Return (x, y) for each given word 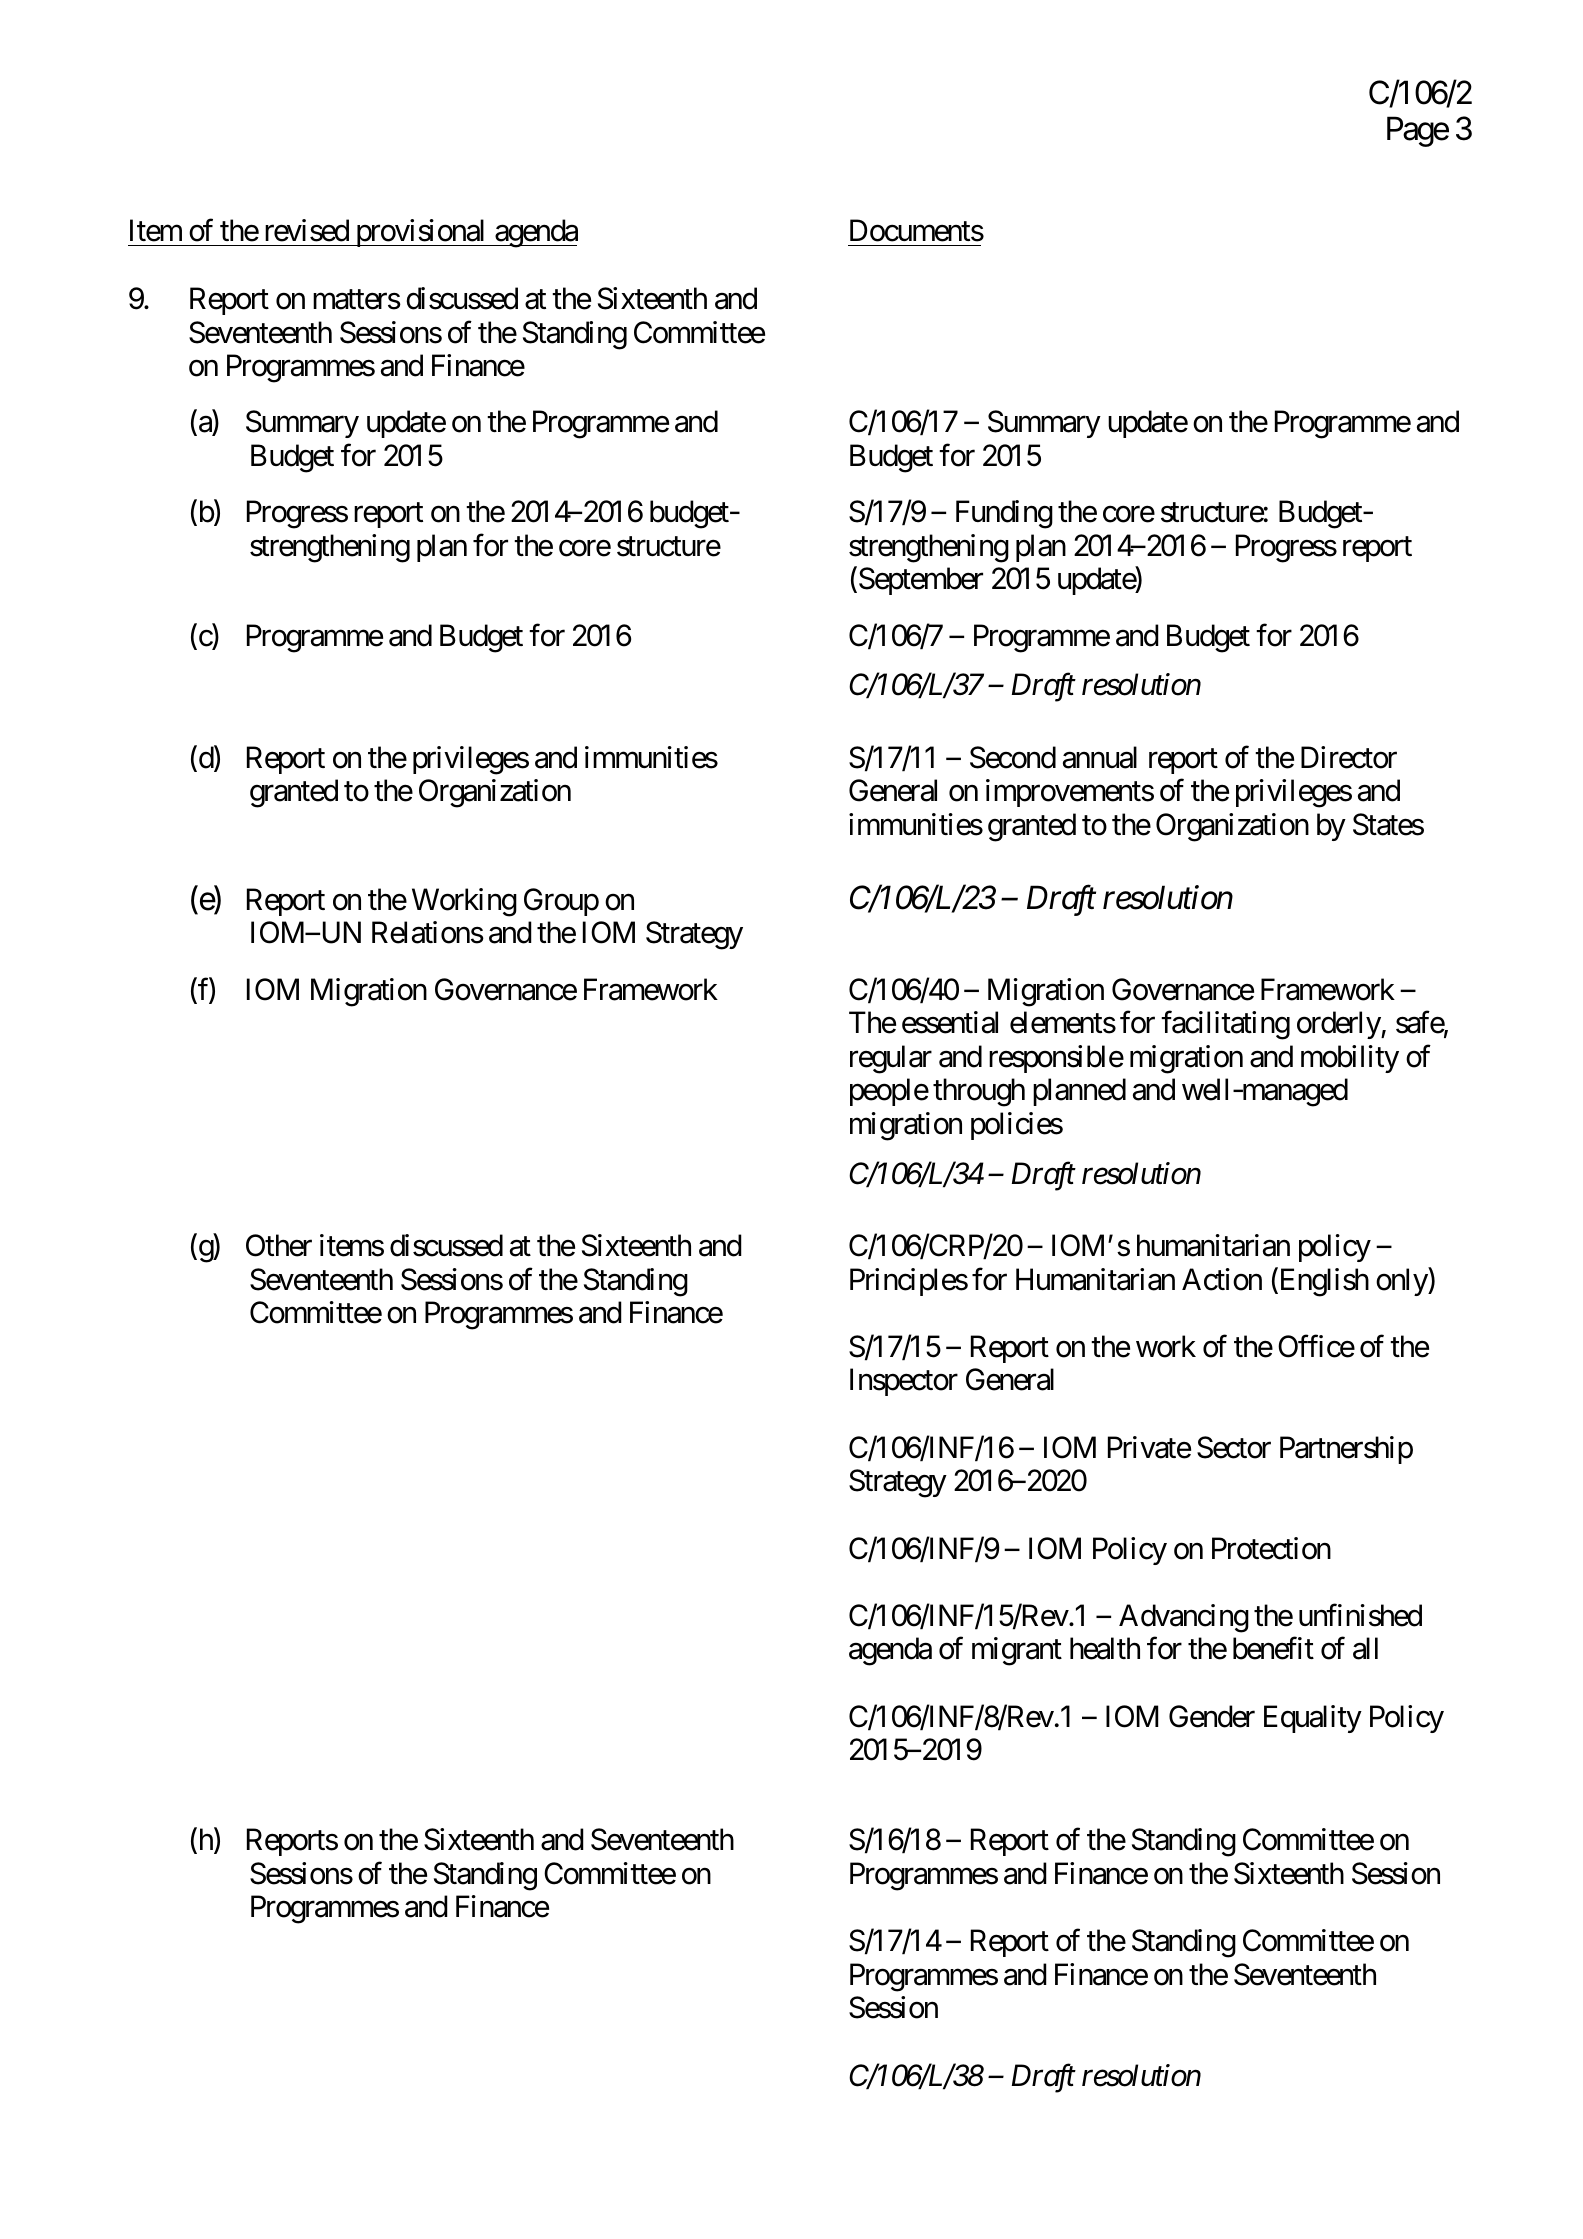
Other (279, 1245)
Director (1349, 757)
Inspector (904, 1382)
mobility (1350, 1059)
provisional (421, 233)
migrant (1017, 1651)
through (979, 1092)
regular (891, 1059)
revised (307, 230)
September (919, 581)
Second (1013, 757)
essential (950, 1022)
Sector (1234, 1447)
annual (1100, 757)
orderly (1339, 1025)
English (1323, 1282)
